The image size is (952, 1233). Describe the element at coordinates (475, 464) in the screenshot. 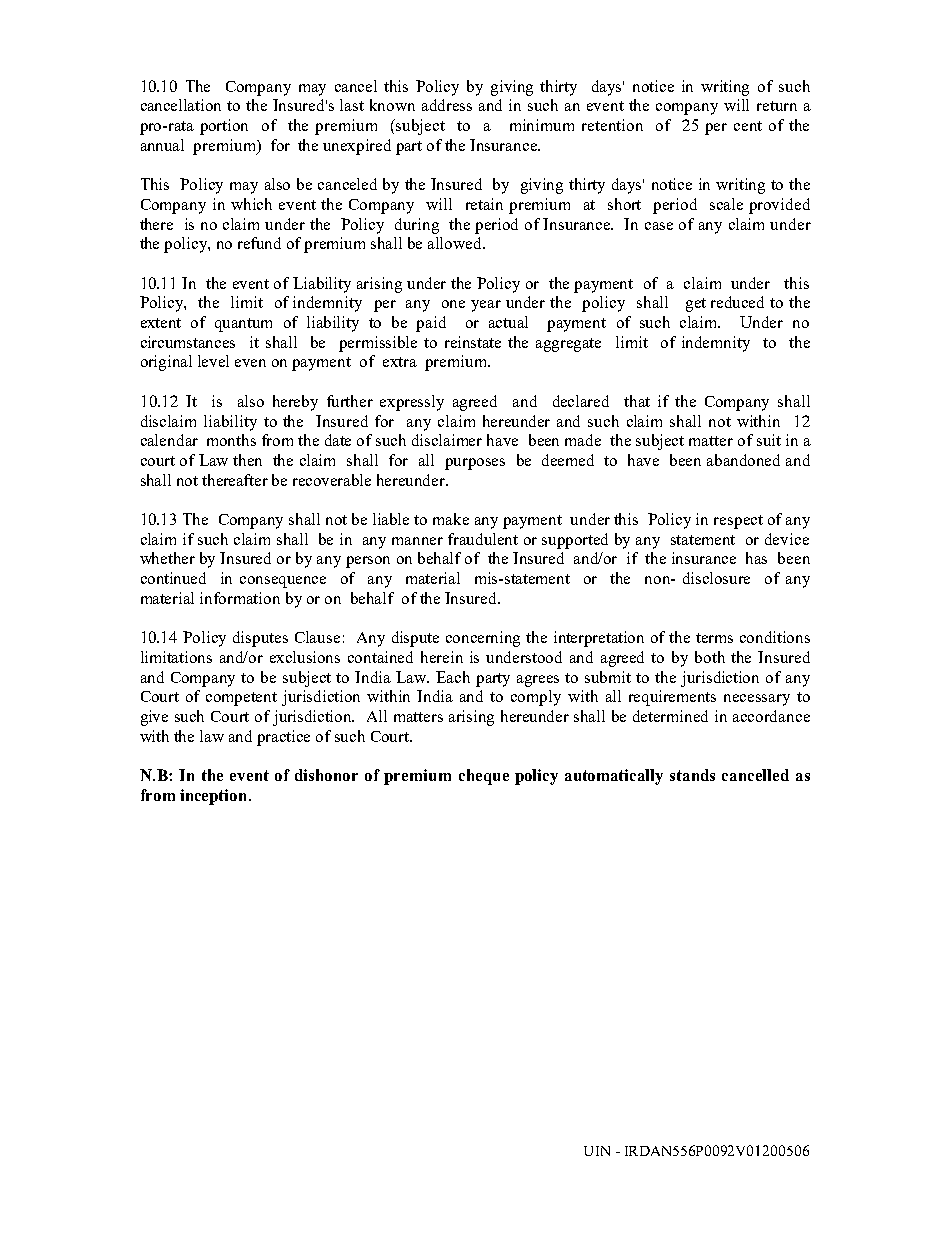

I see `purposes` at that location.
